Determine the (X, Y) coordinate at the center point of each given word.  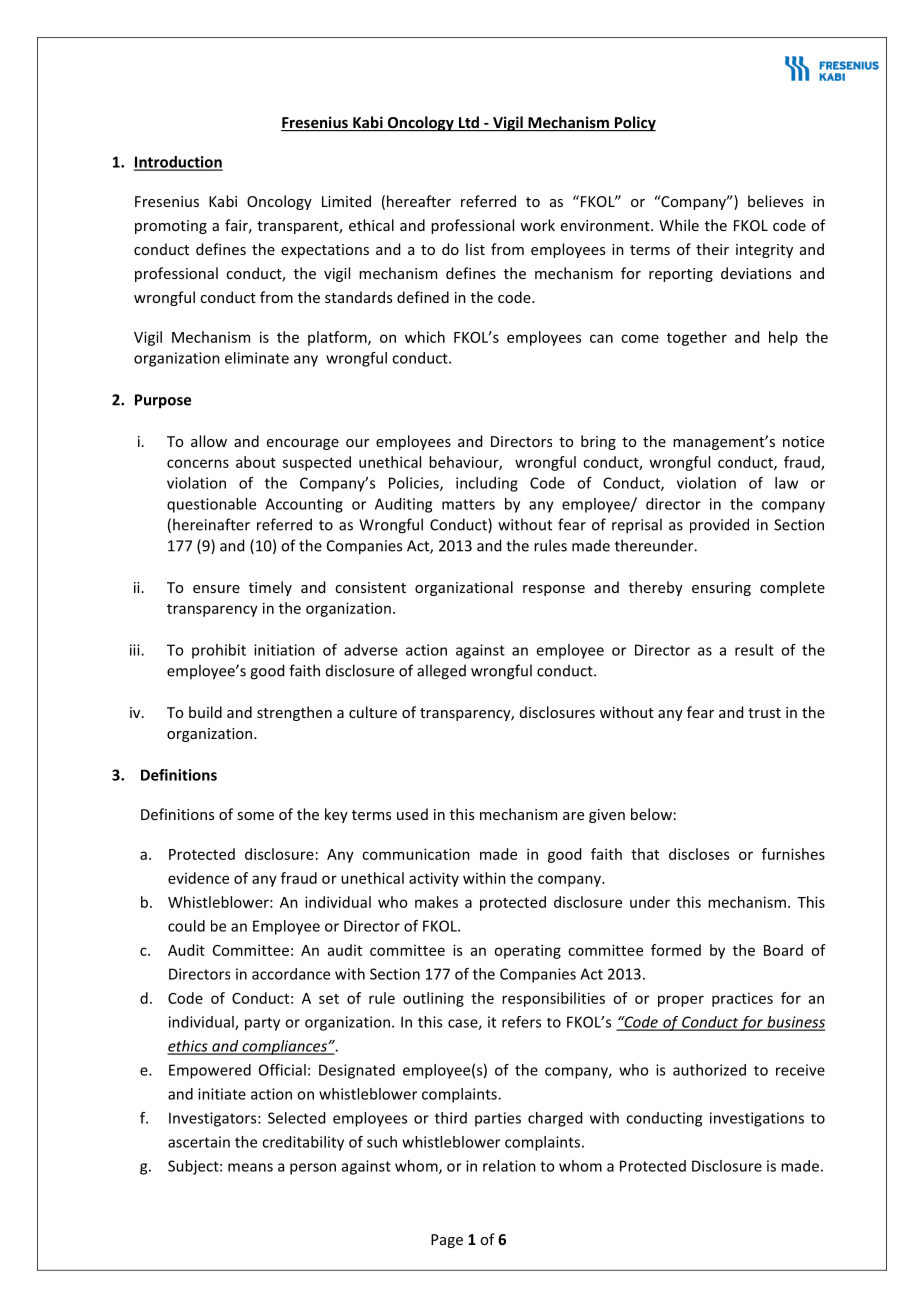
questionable (211, 505)
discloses (699, 854)
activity (434, 879)
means (250, 1167)
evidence (198, 878)
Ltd (468, 123)
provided (719, 526)
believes (775, 201)
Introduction (178, 163)
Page (447, 1241)
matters (468, 504)
